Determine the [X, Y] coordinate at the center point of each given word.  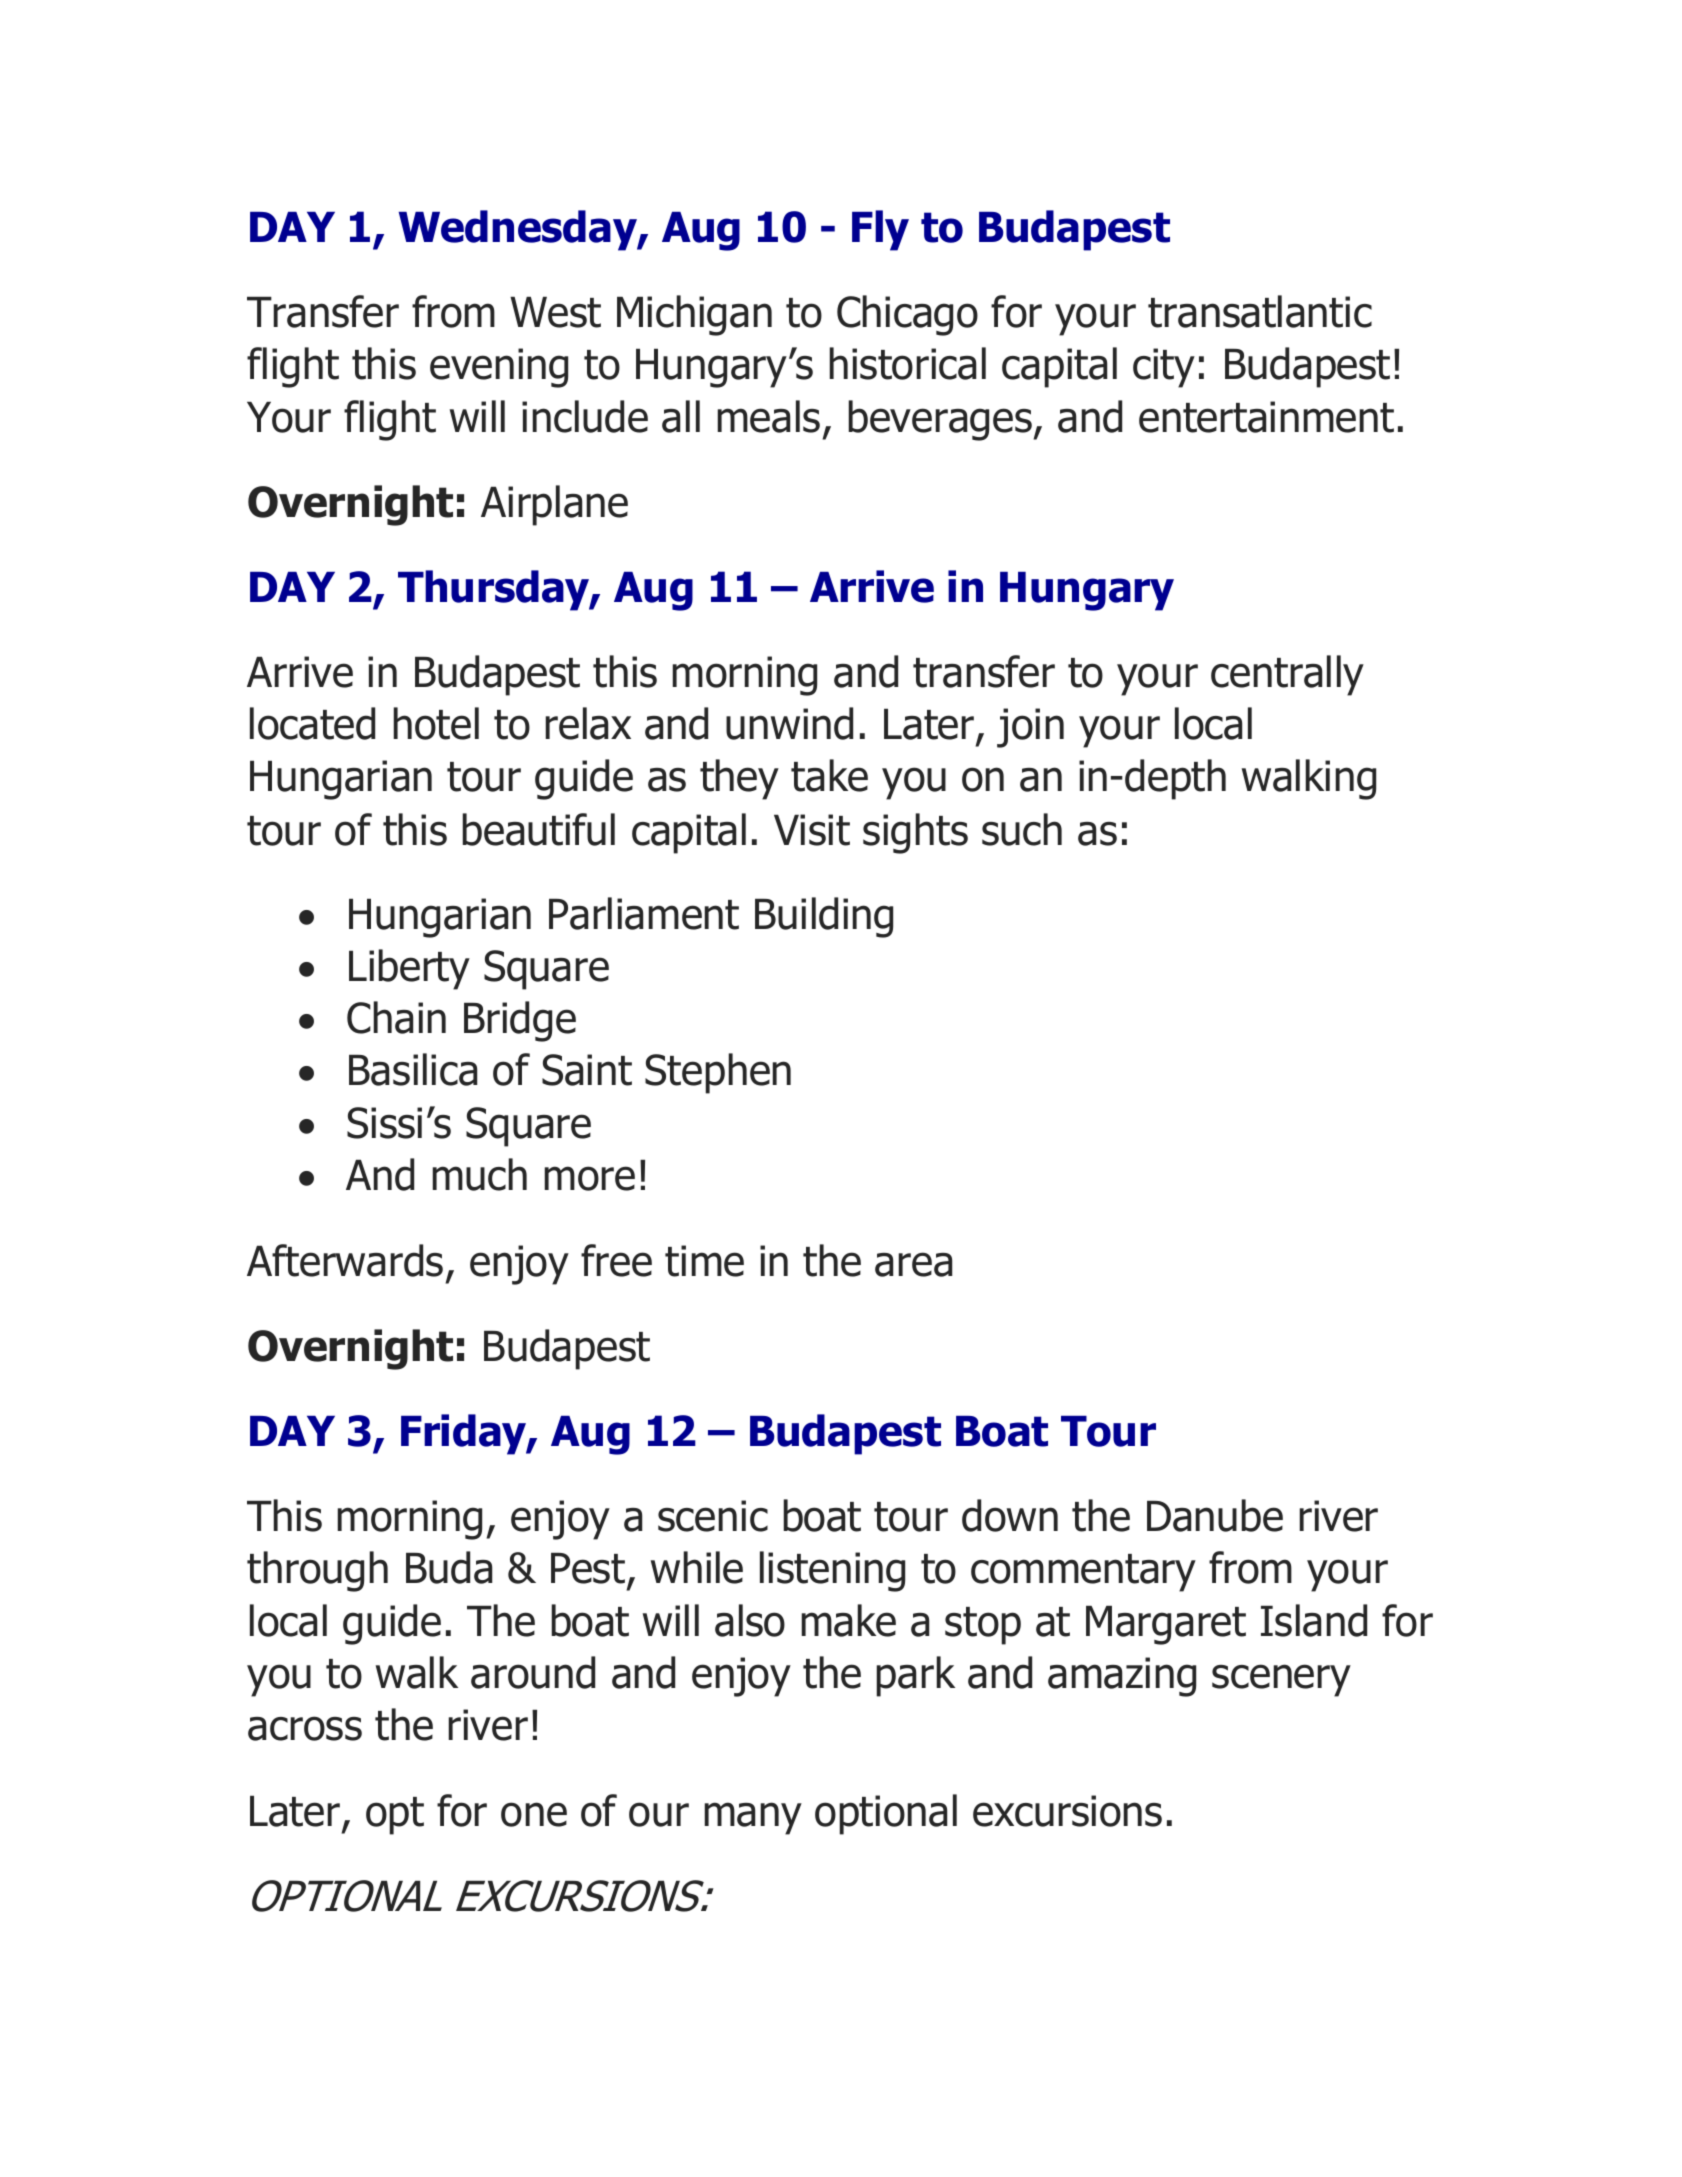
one [534, 1814]
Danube [1215, 1515]
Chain [396, 1017]
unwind [789, 723]
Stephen [718, 1073]
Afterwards [345, 1260]
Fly [880, 230]
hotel [436, 723]
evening [499, 368]
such [1022, 829]
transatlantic [1260, 311]
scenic [713, 1516]
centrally [1287, 675]
